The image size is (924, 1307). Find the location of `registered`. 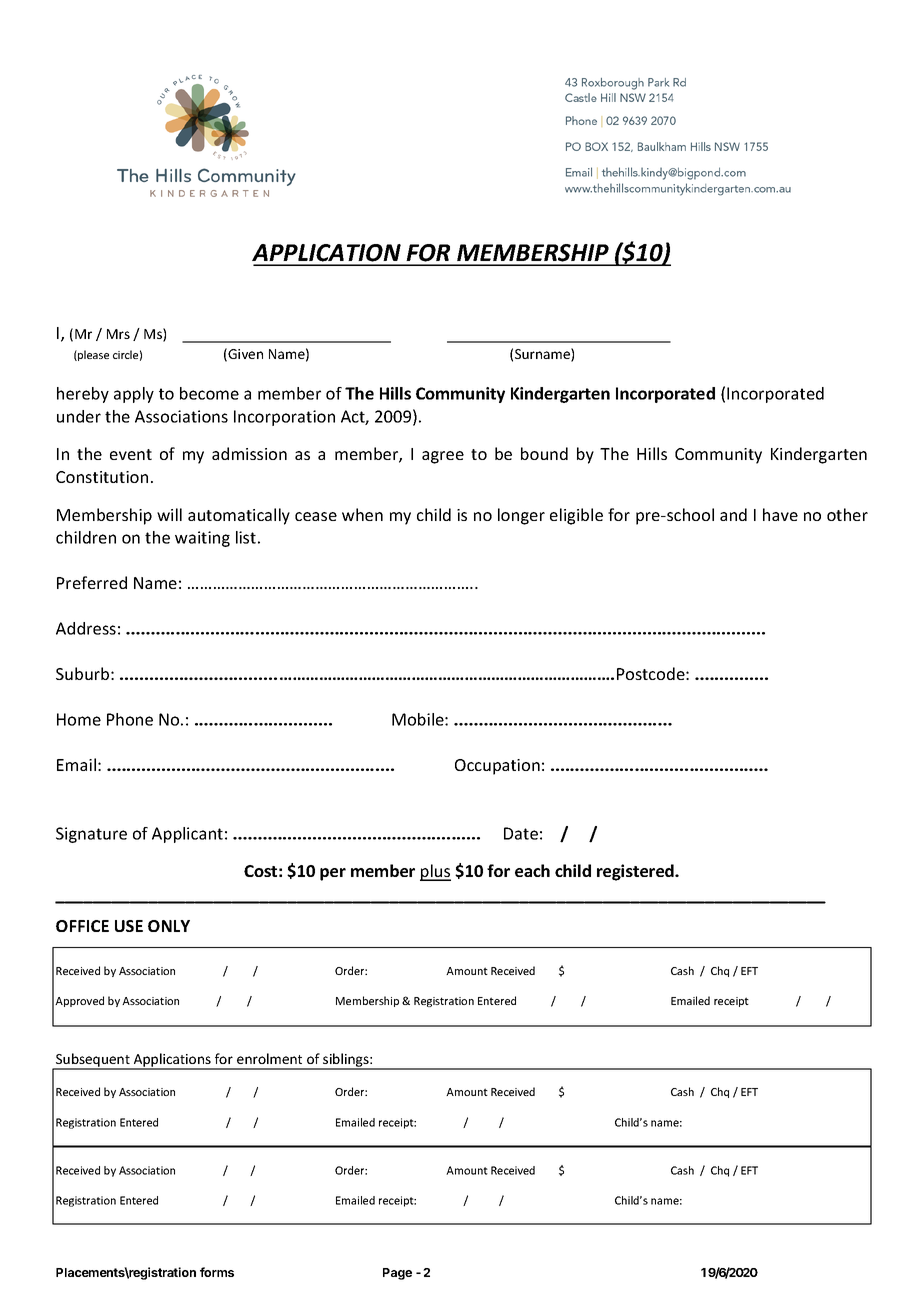

registered is located at coordinates (636, 872).
